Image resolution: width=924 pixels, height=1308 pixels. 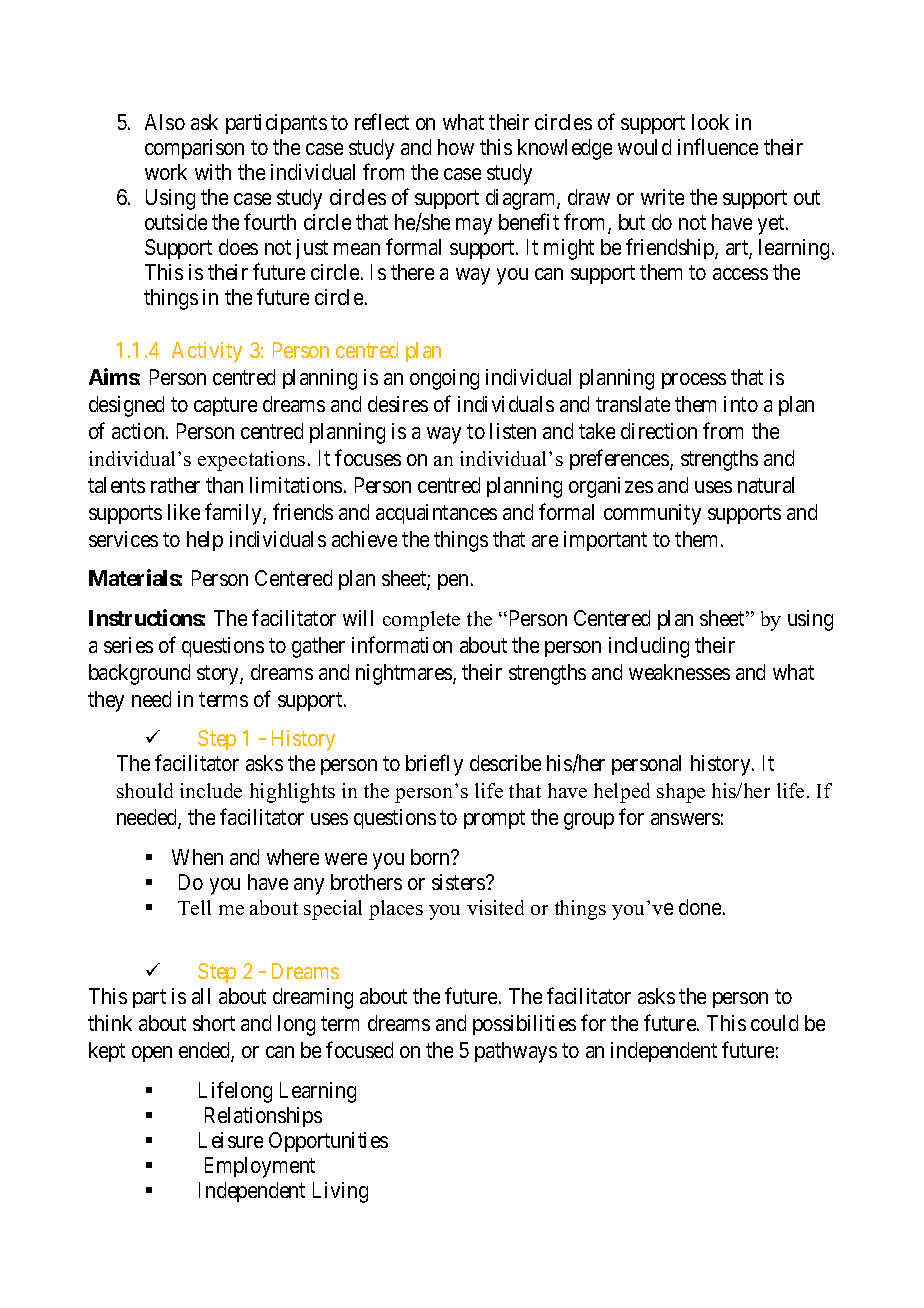 I want to click on comparison, so click(x=194, y=149).
